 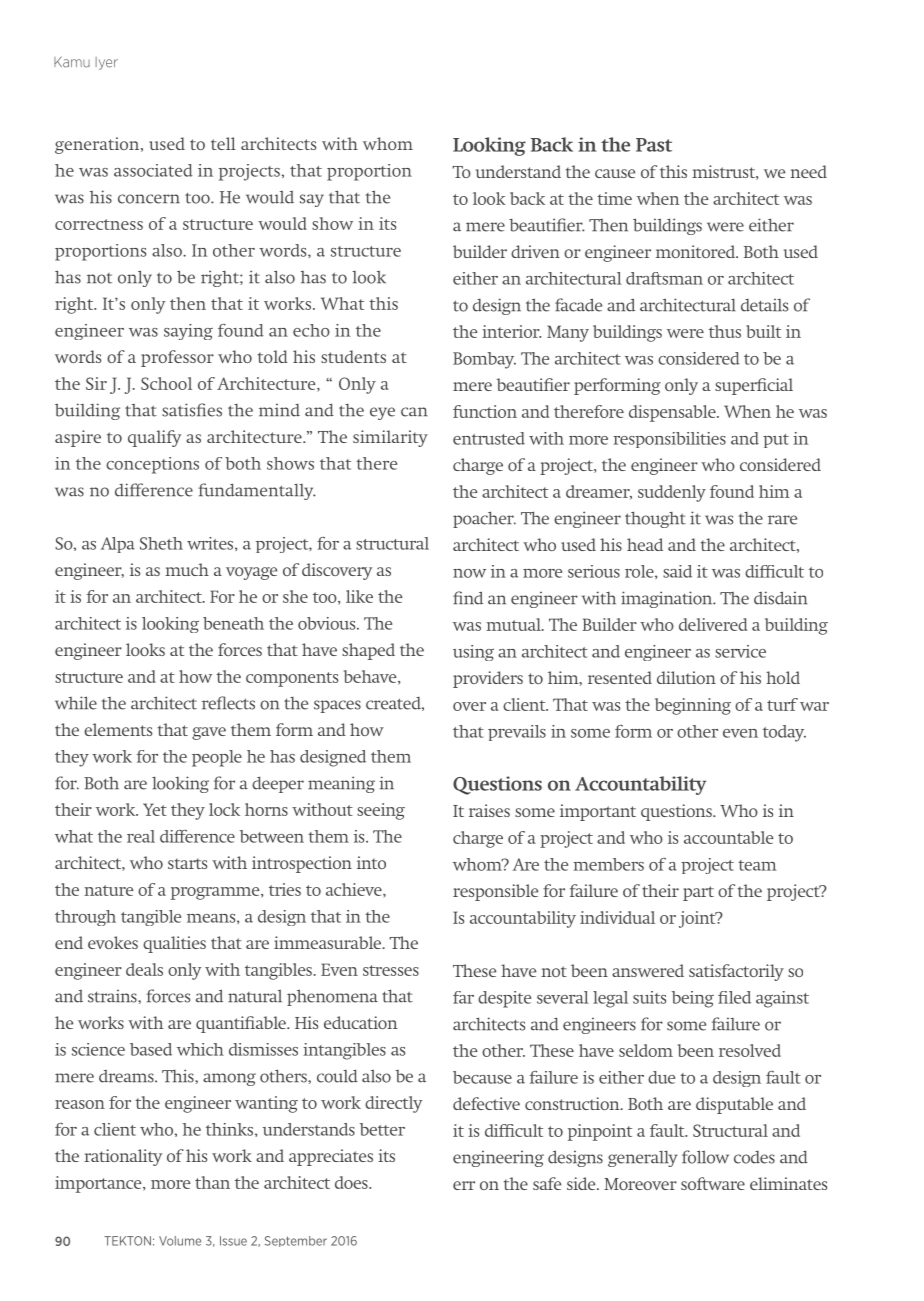 What do you see at coordinates (233, 623) in the document?
I see `beneath` at bounding box center [233, 623].
